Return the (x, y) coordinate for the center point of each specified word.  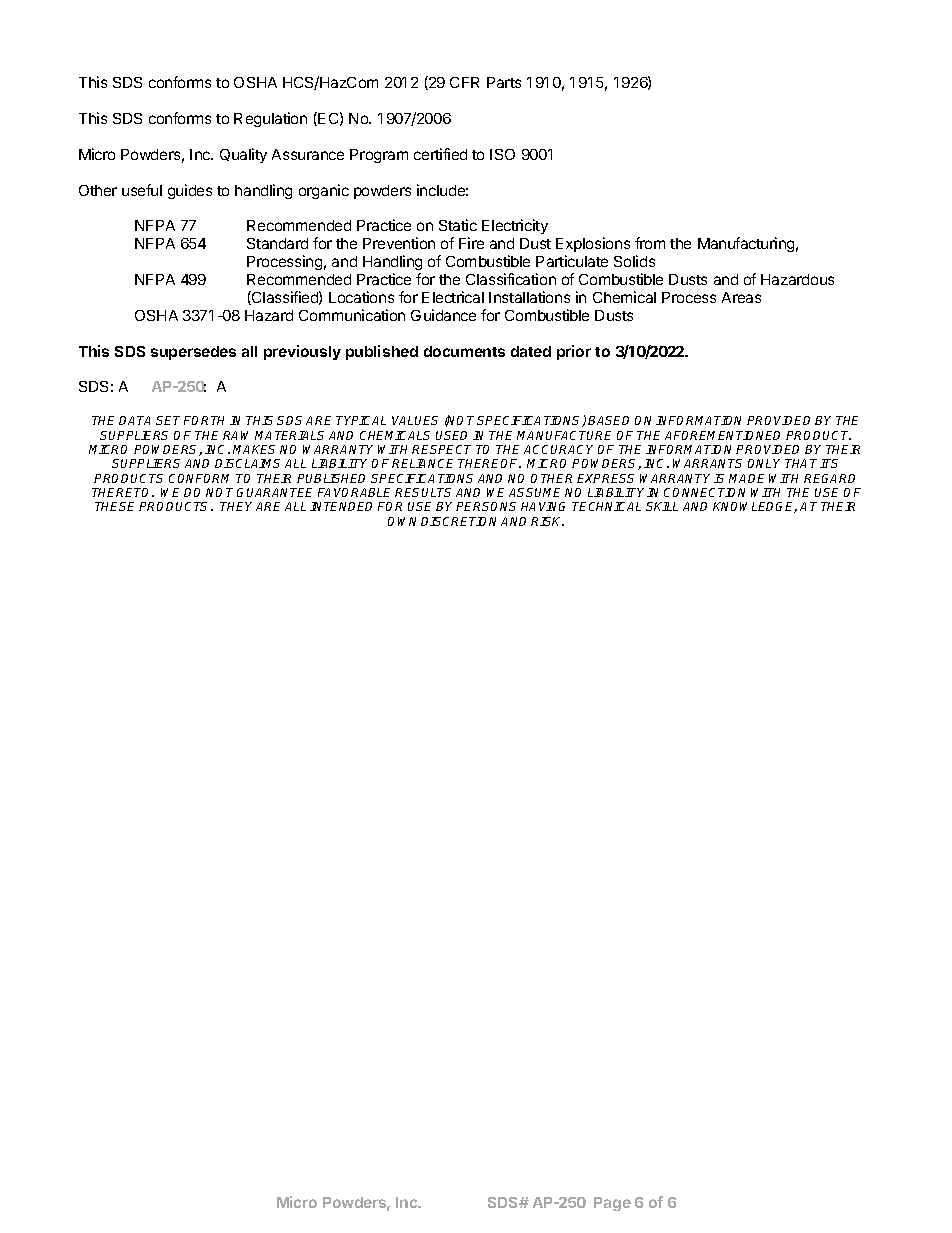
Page (612, 1204)
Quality (243, 155)
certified (440, 154)
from (650, 243)
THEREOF (489, 463)
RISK (547, 521)
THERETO (122, 492)
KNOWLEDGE (755, 507)
